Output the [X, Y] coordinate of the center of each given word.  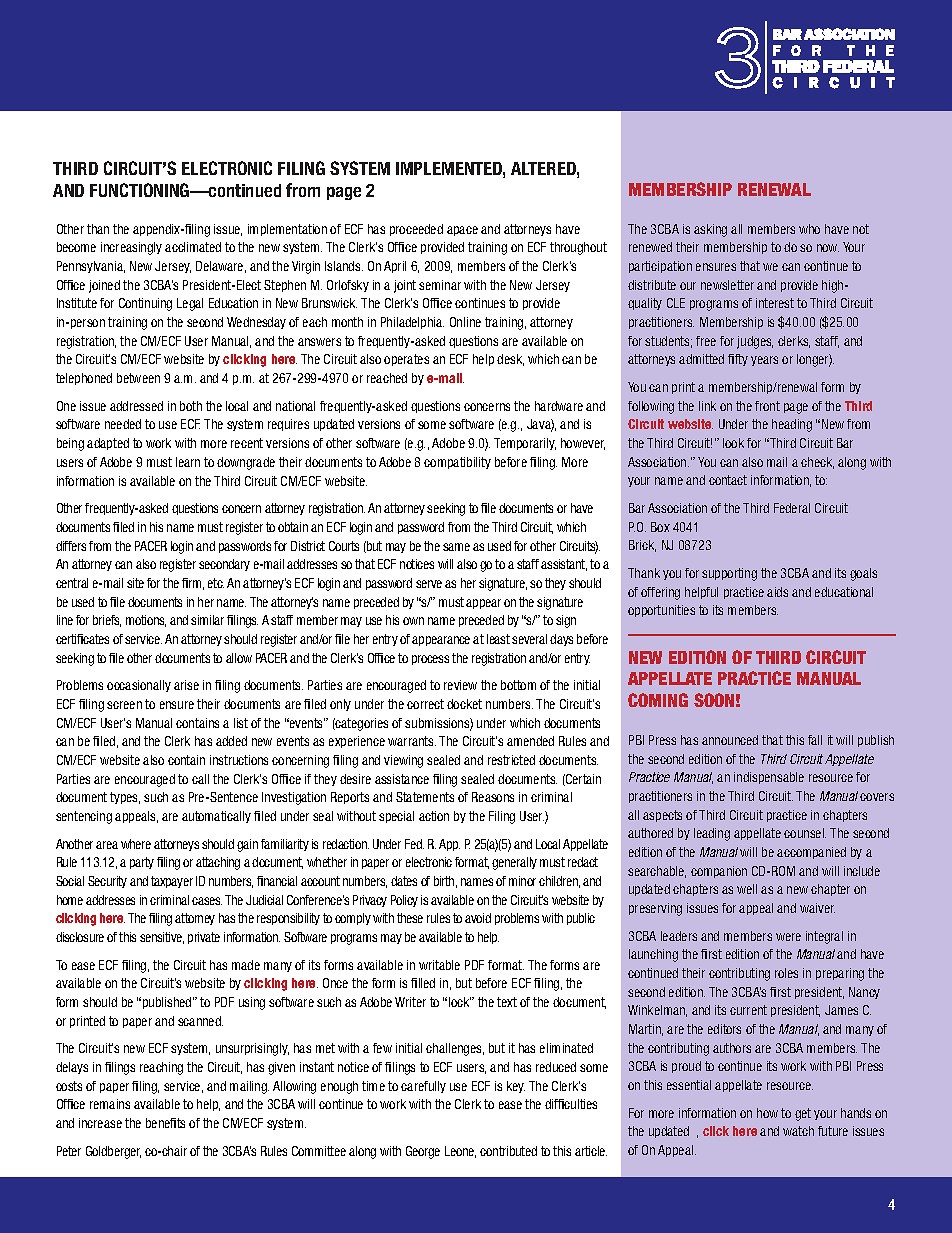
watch [798, 1131]
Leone [460, 1152]
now [828, 248]
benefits [165, 1123]
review [460, 685]
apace [462, 231]
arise [186, 685]
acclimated [193, 247]
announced [730, 740]
